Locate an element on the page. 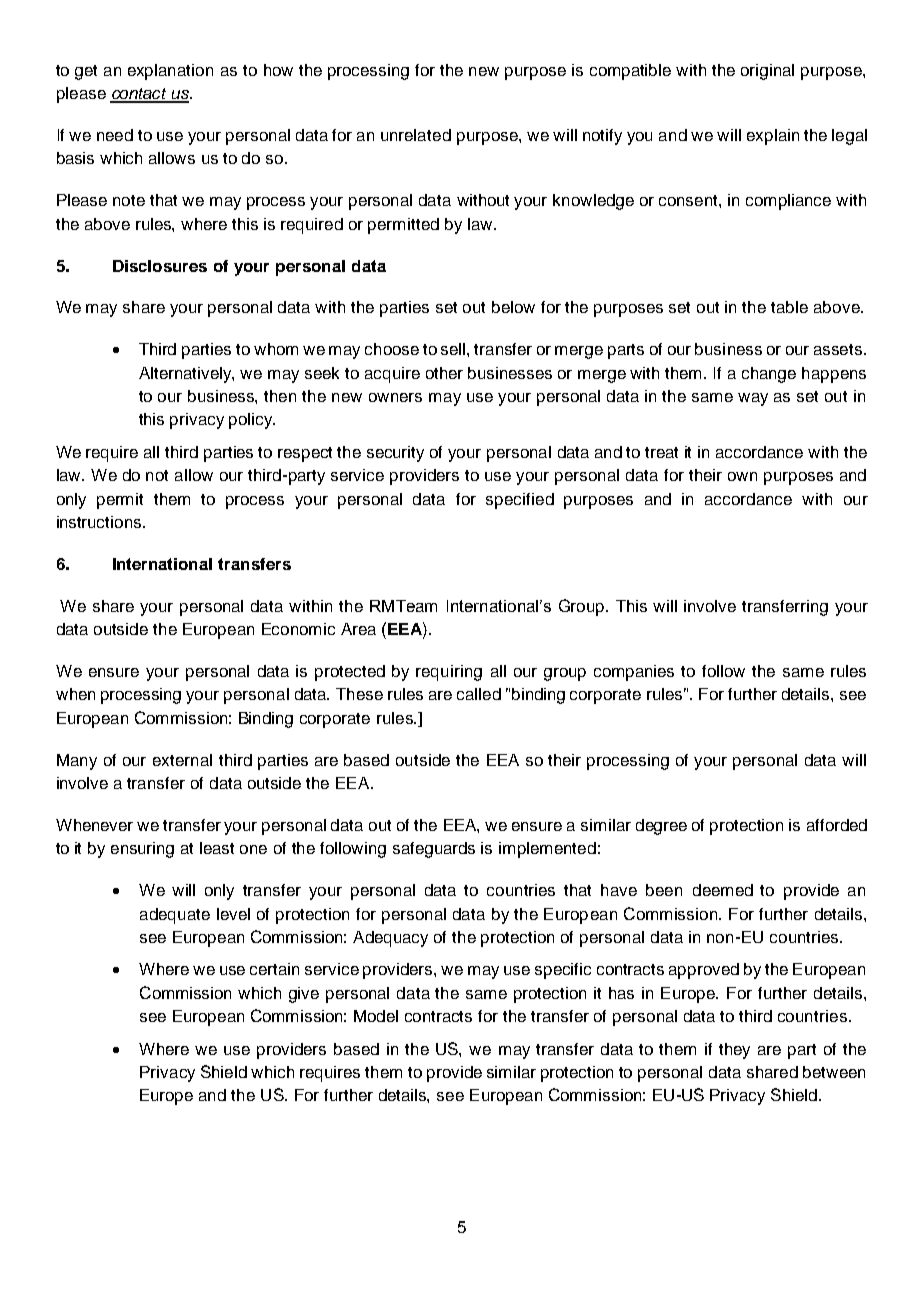 Image resolution: width=924 pixels, height=1308 pixels. give is located at coordinates (304, 995).
